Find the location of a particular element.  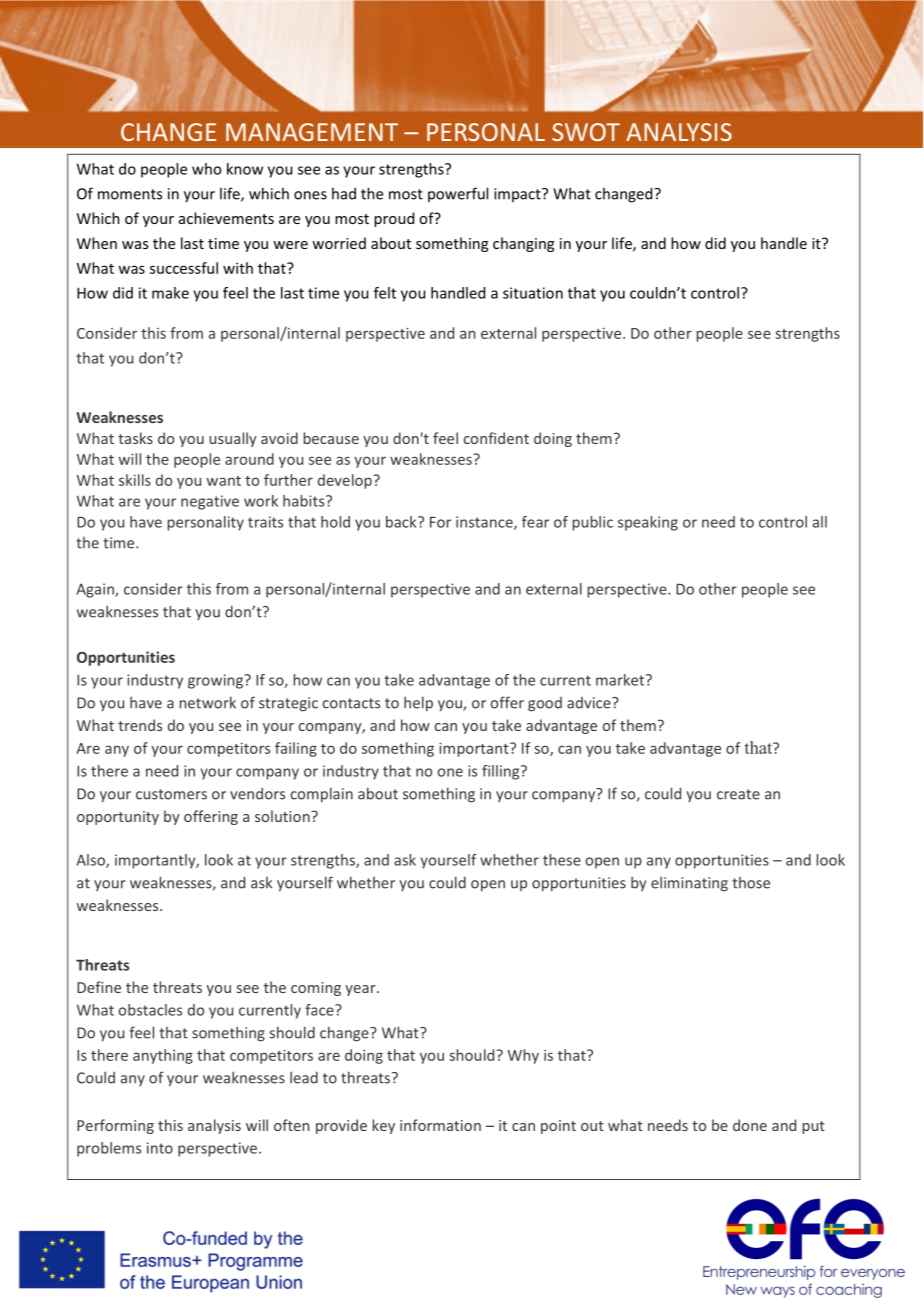

help is located at coordinates (418, 703).
